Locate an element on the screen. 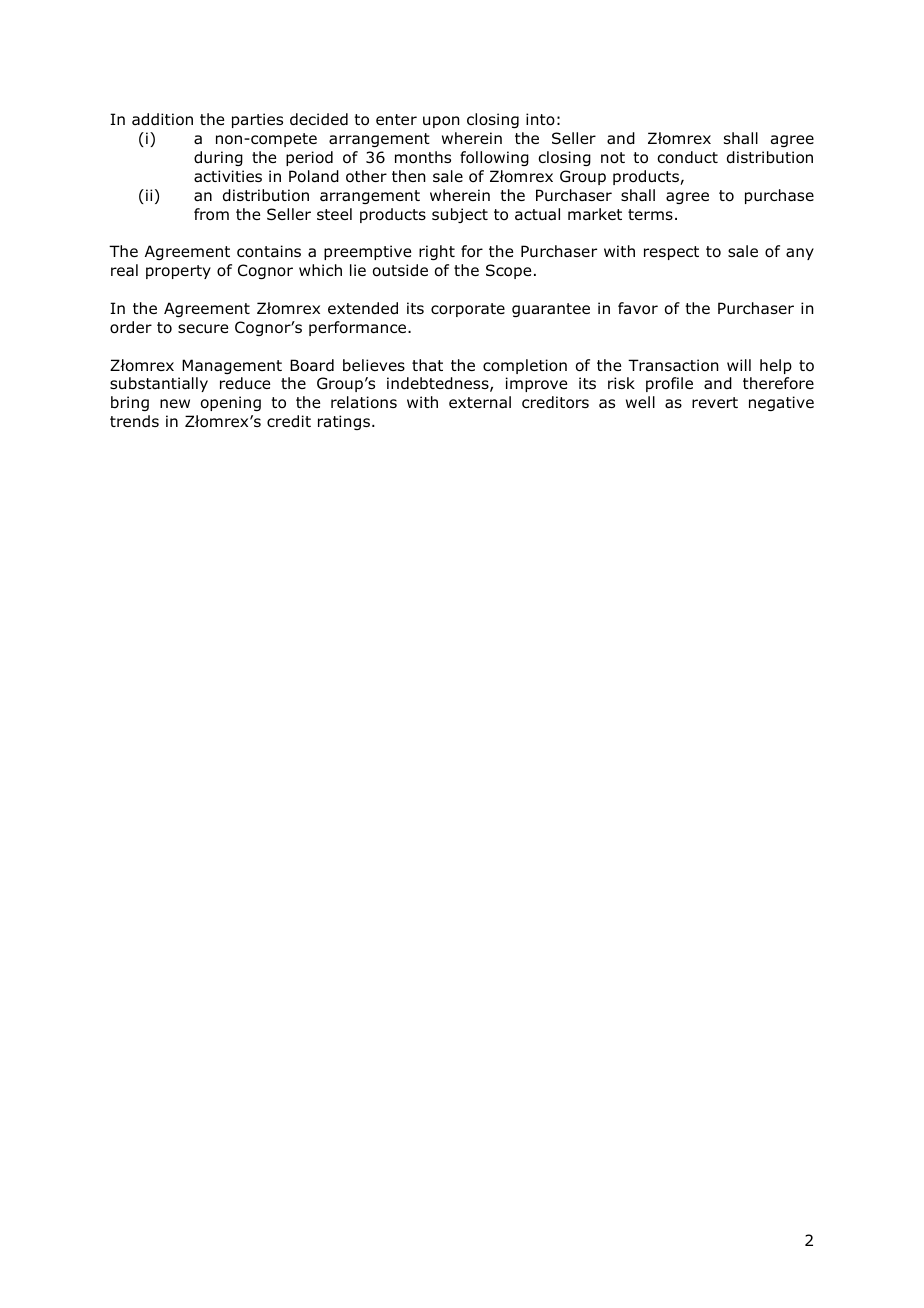  respect is located at coordinates (671, 253).
